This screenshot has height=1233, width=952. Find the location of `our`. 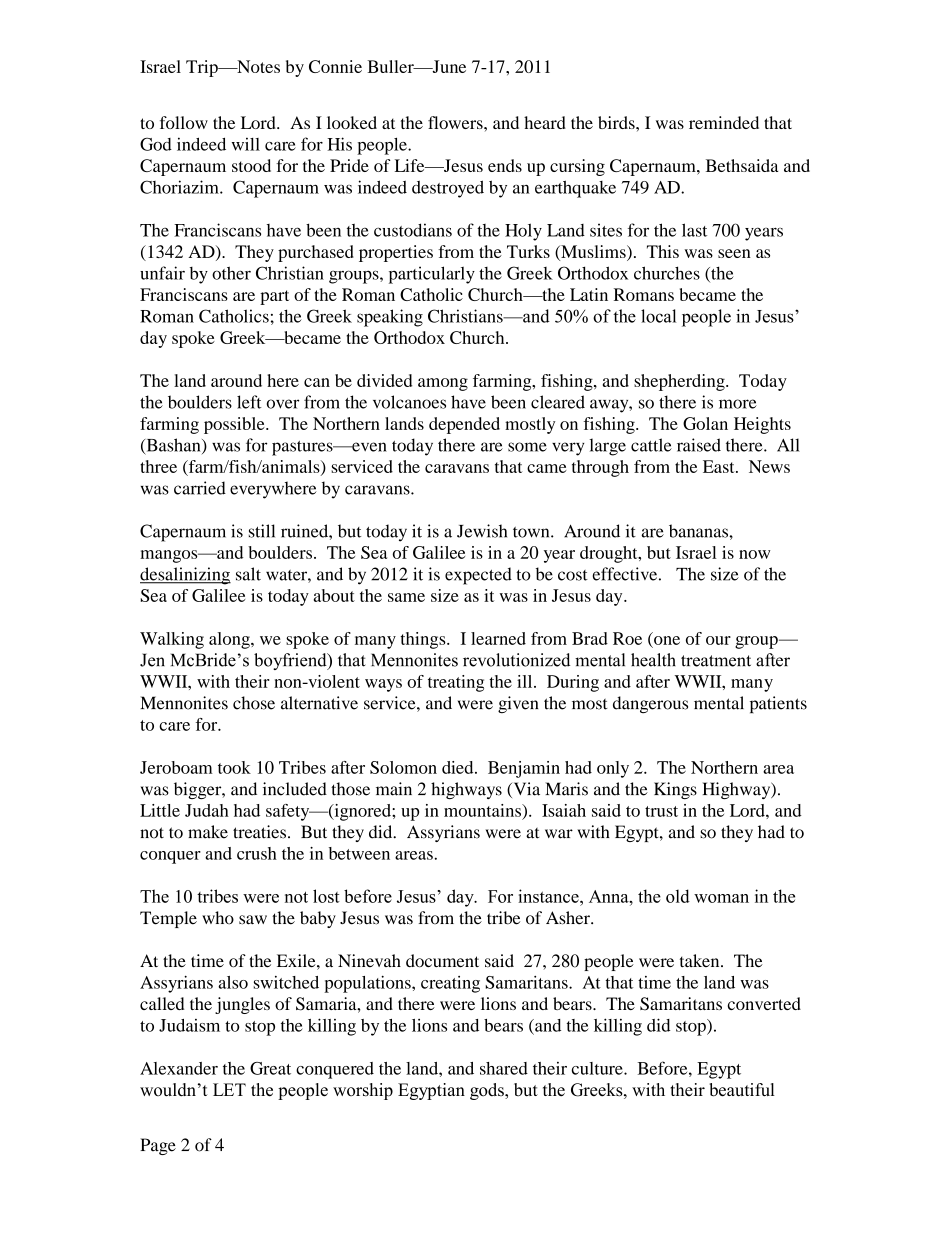

our is located at coordinates (718, 640).
